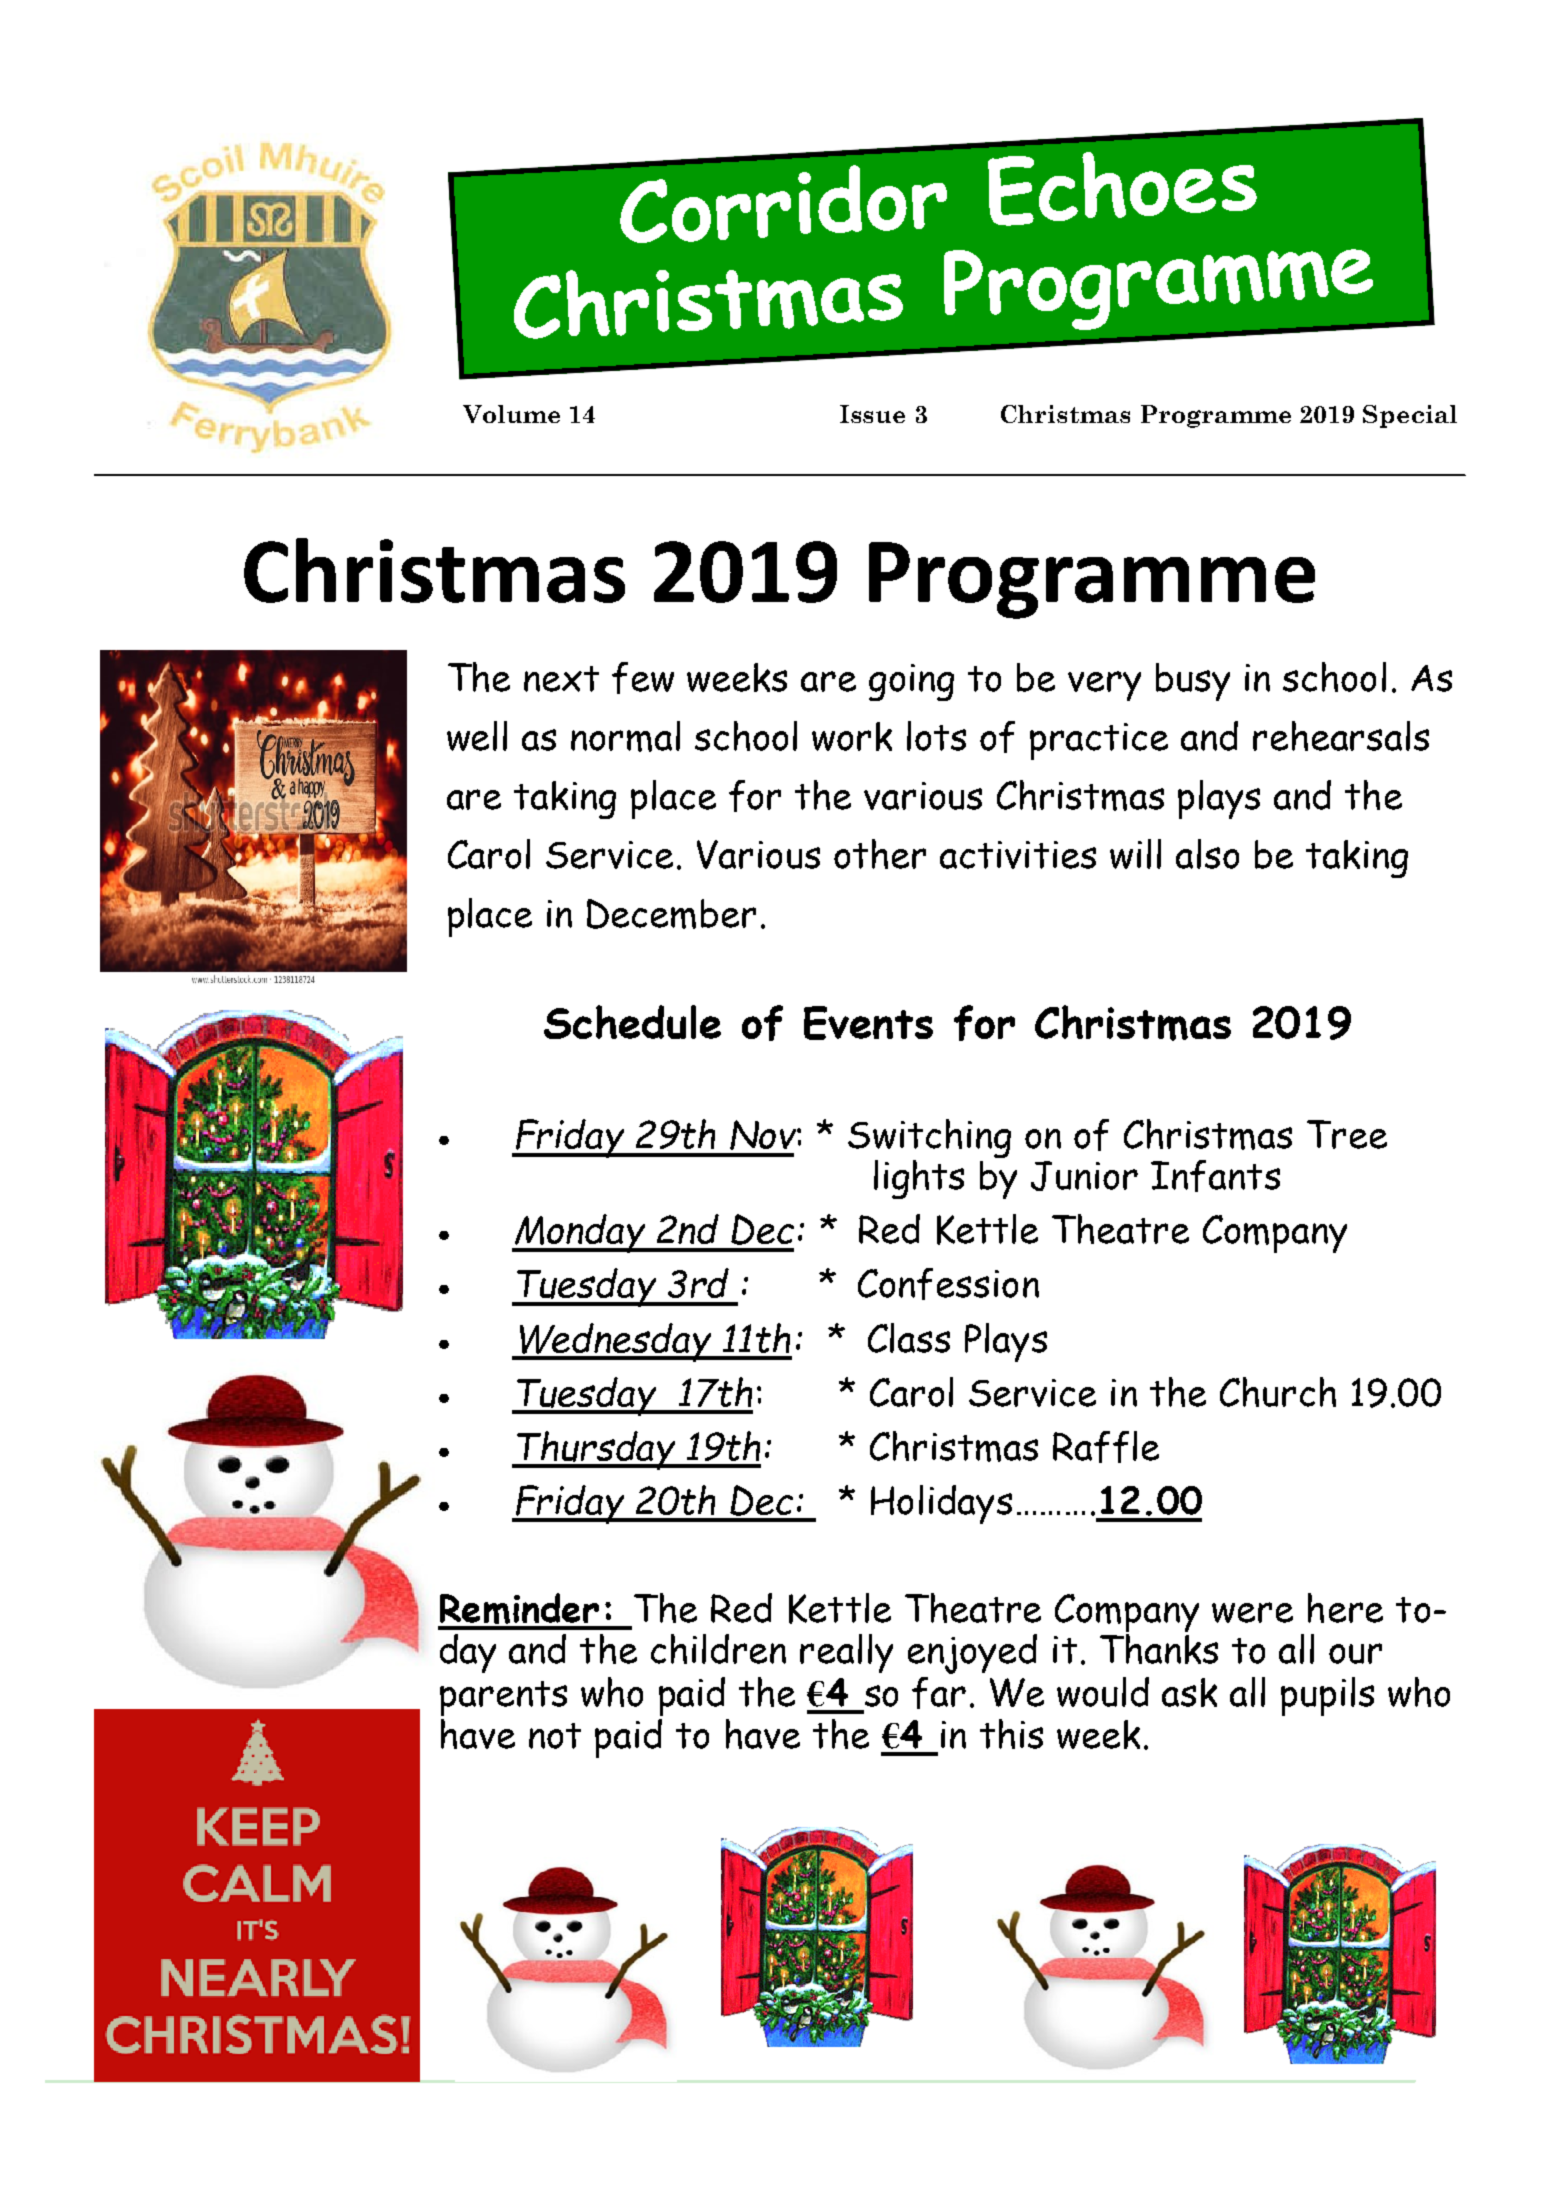 This screenshot has height=2206, width=1560. What do you see at coordinates (580, 1233) in the screenshot?
I see `Monday` at bounding box center [580, 1233].
